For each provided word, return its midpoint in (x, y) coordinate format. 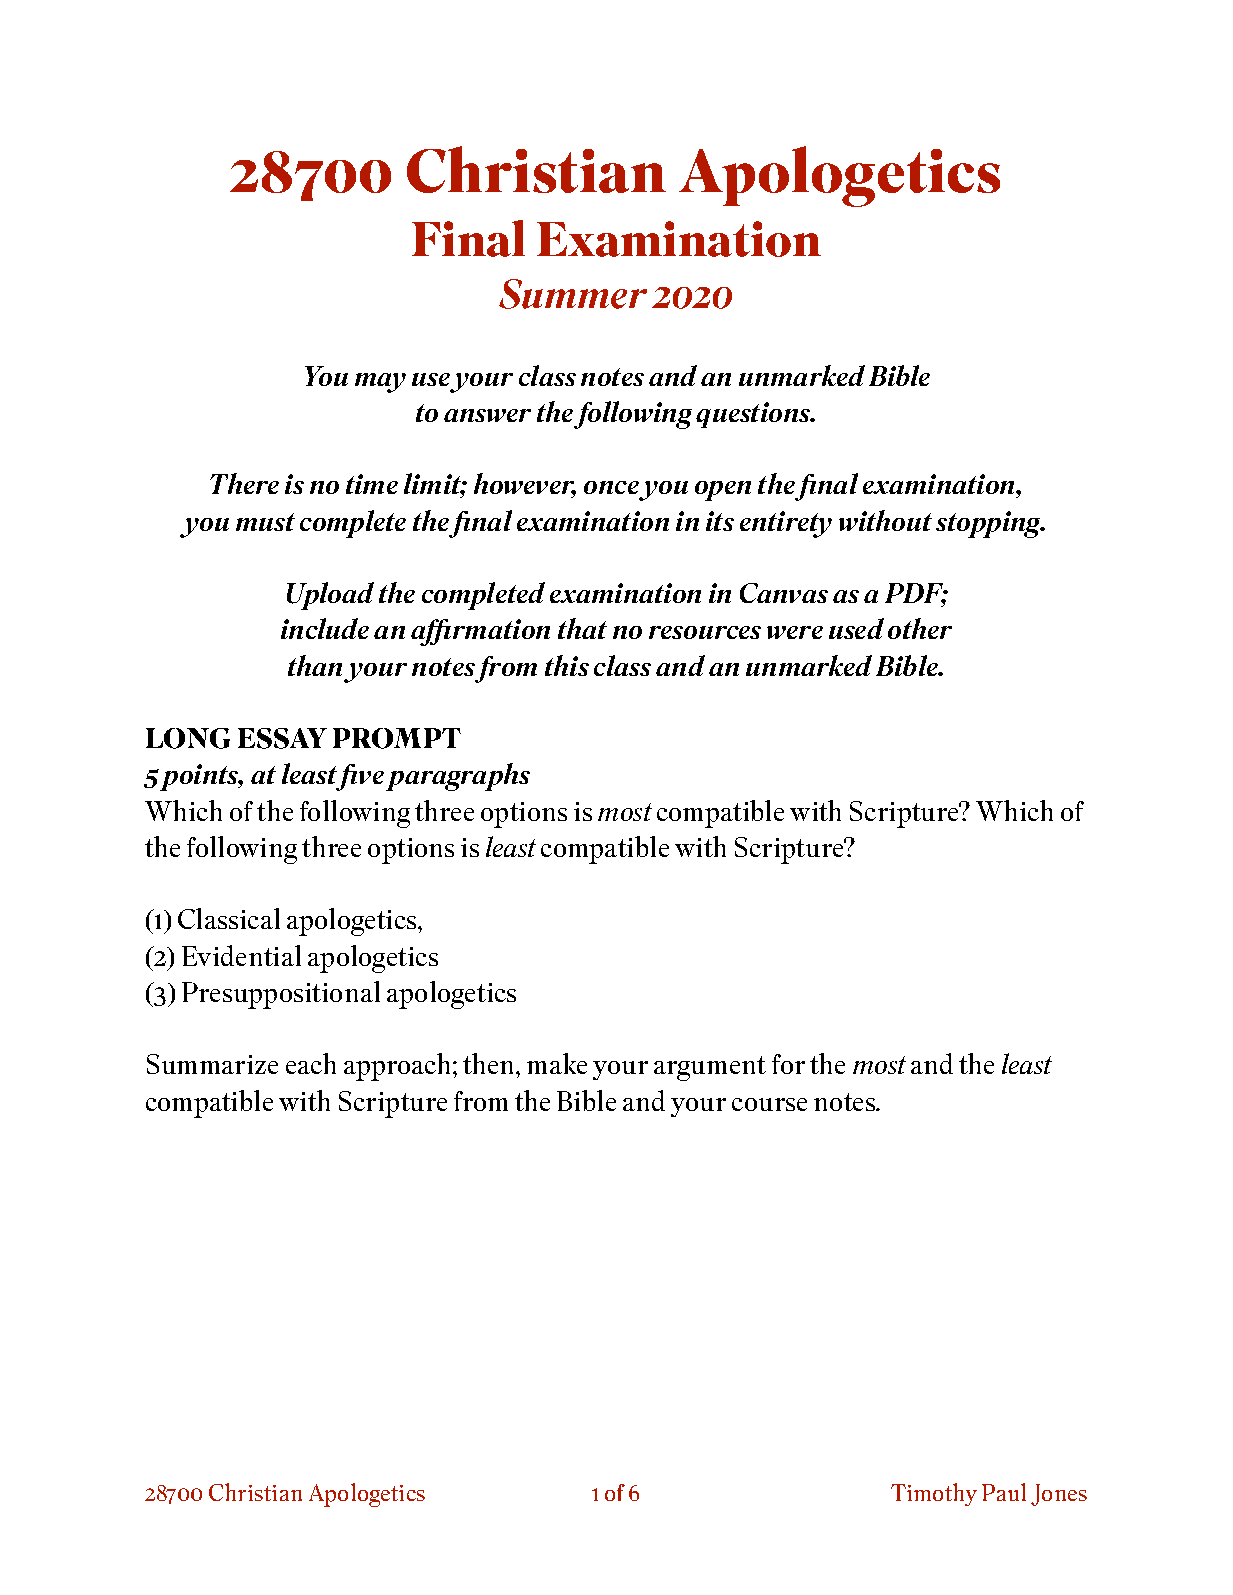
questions (754, 415)
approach (399, 1067)
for (788, 1064)
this (567, 665)
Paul (1004, 1492)
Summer (573, 294)
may (380, 383)
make (557, 1063)
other (920, 628)
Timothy (934, 1494)
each (311, 1063)
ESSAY (282, 738)
